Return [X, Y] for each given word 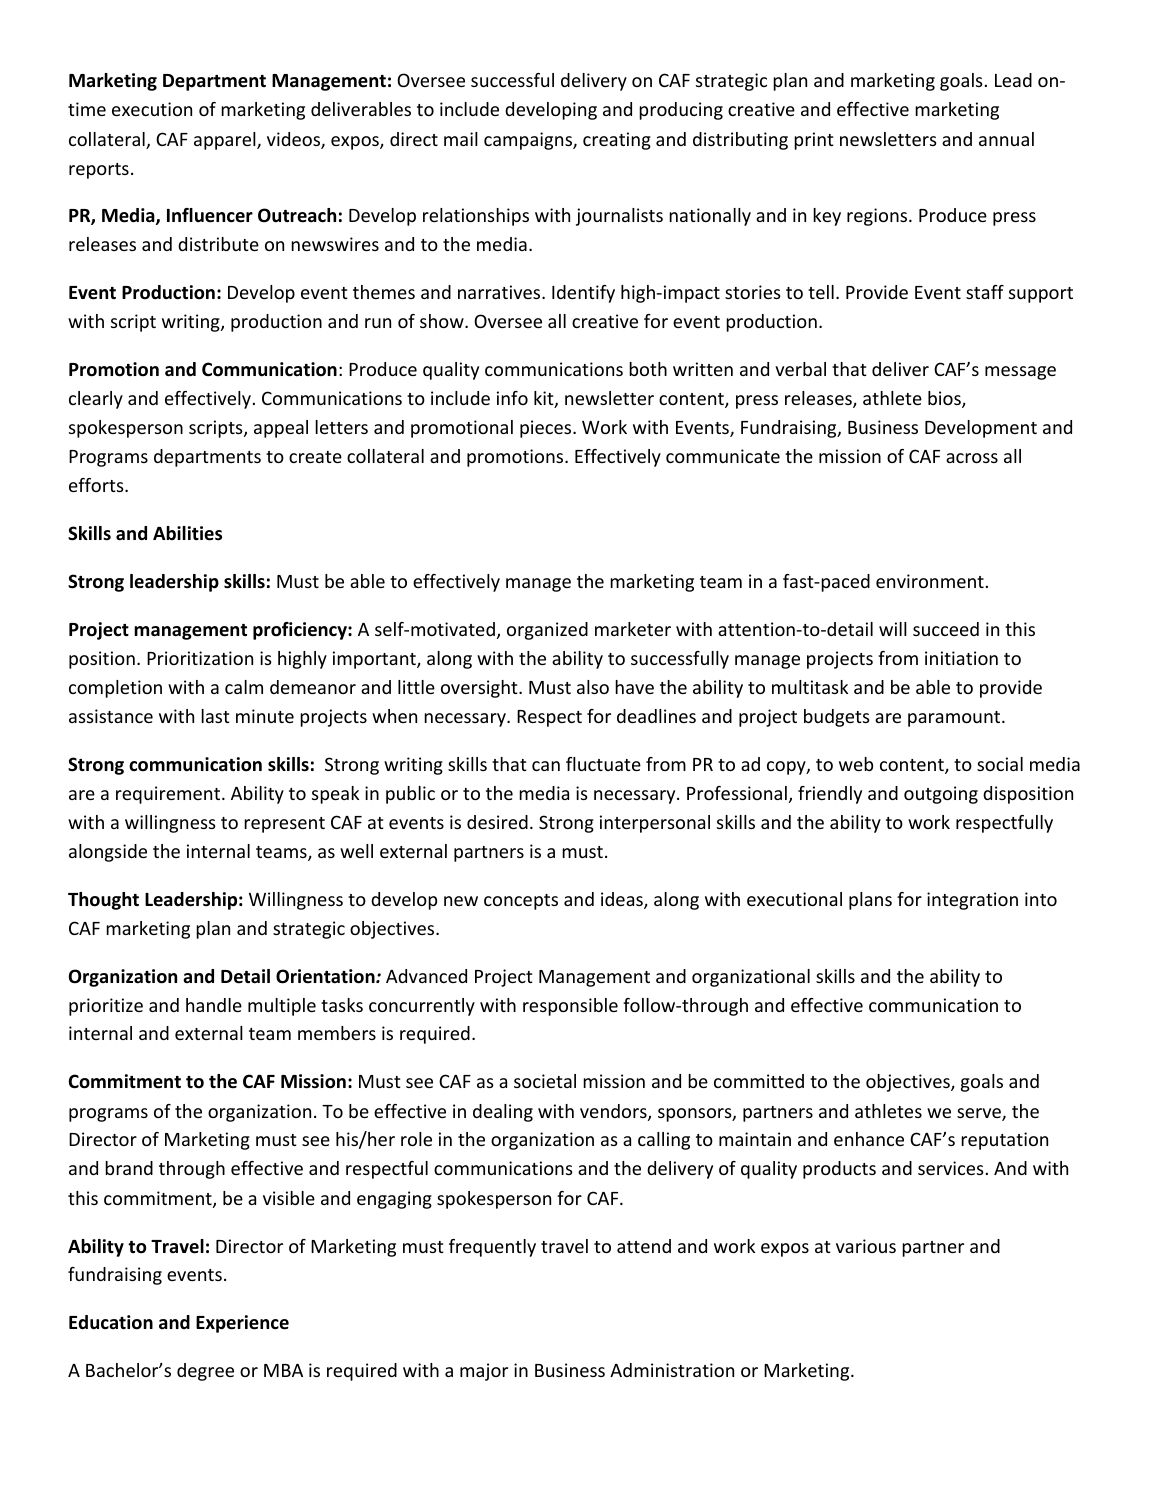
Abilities [187, 533]
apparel [226, 141]
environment [930, 581]
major [484, 1372]
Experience [242, 1324]
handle [214, 1005]
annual [1006, 139]
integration [972, 901]
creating [617, 141]
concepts [521, 902]
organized [547, 631]
